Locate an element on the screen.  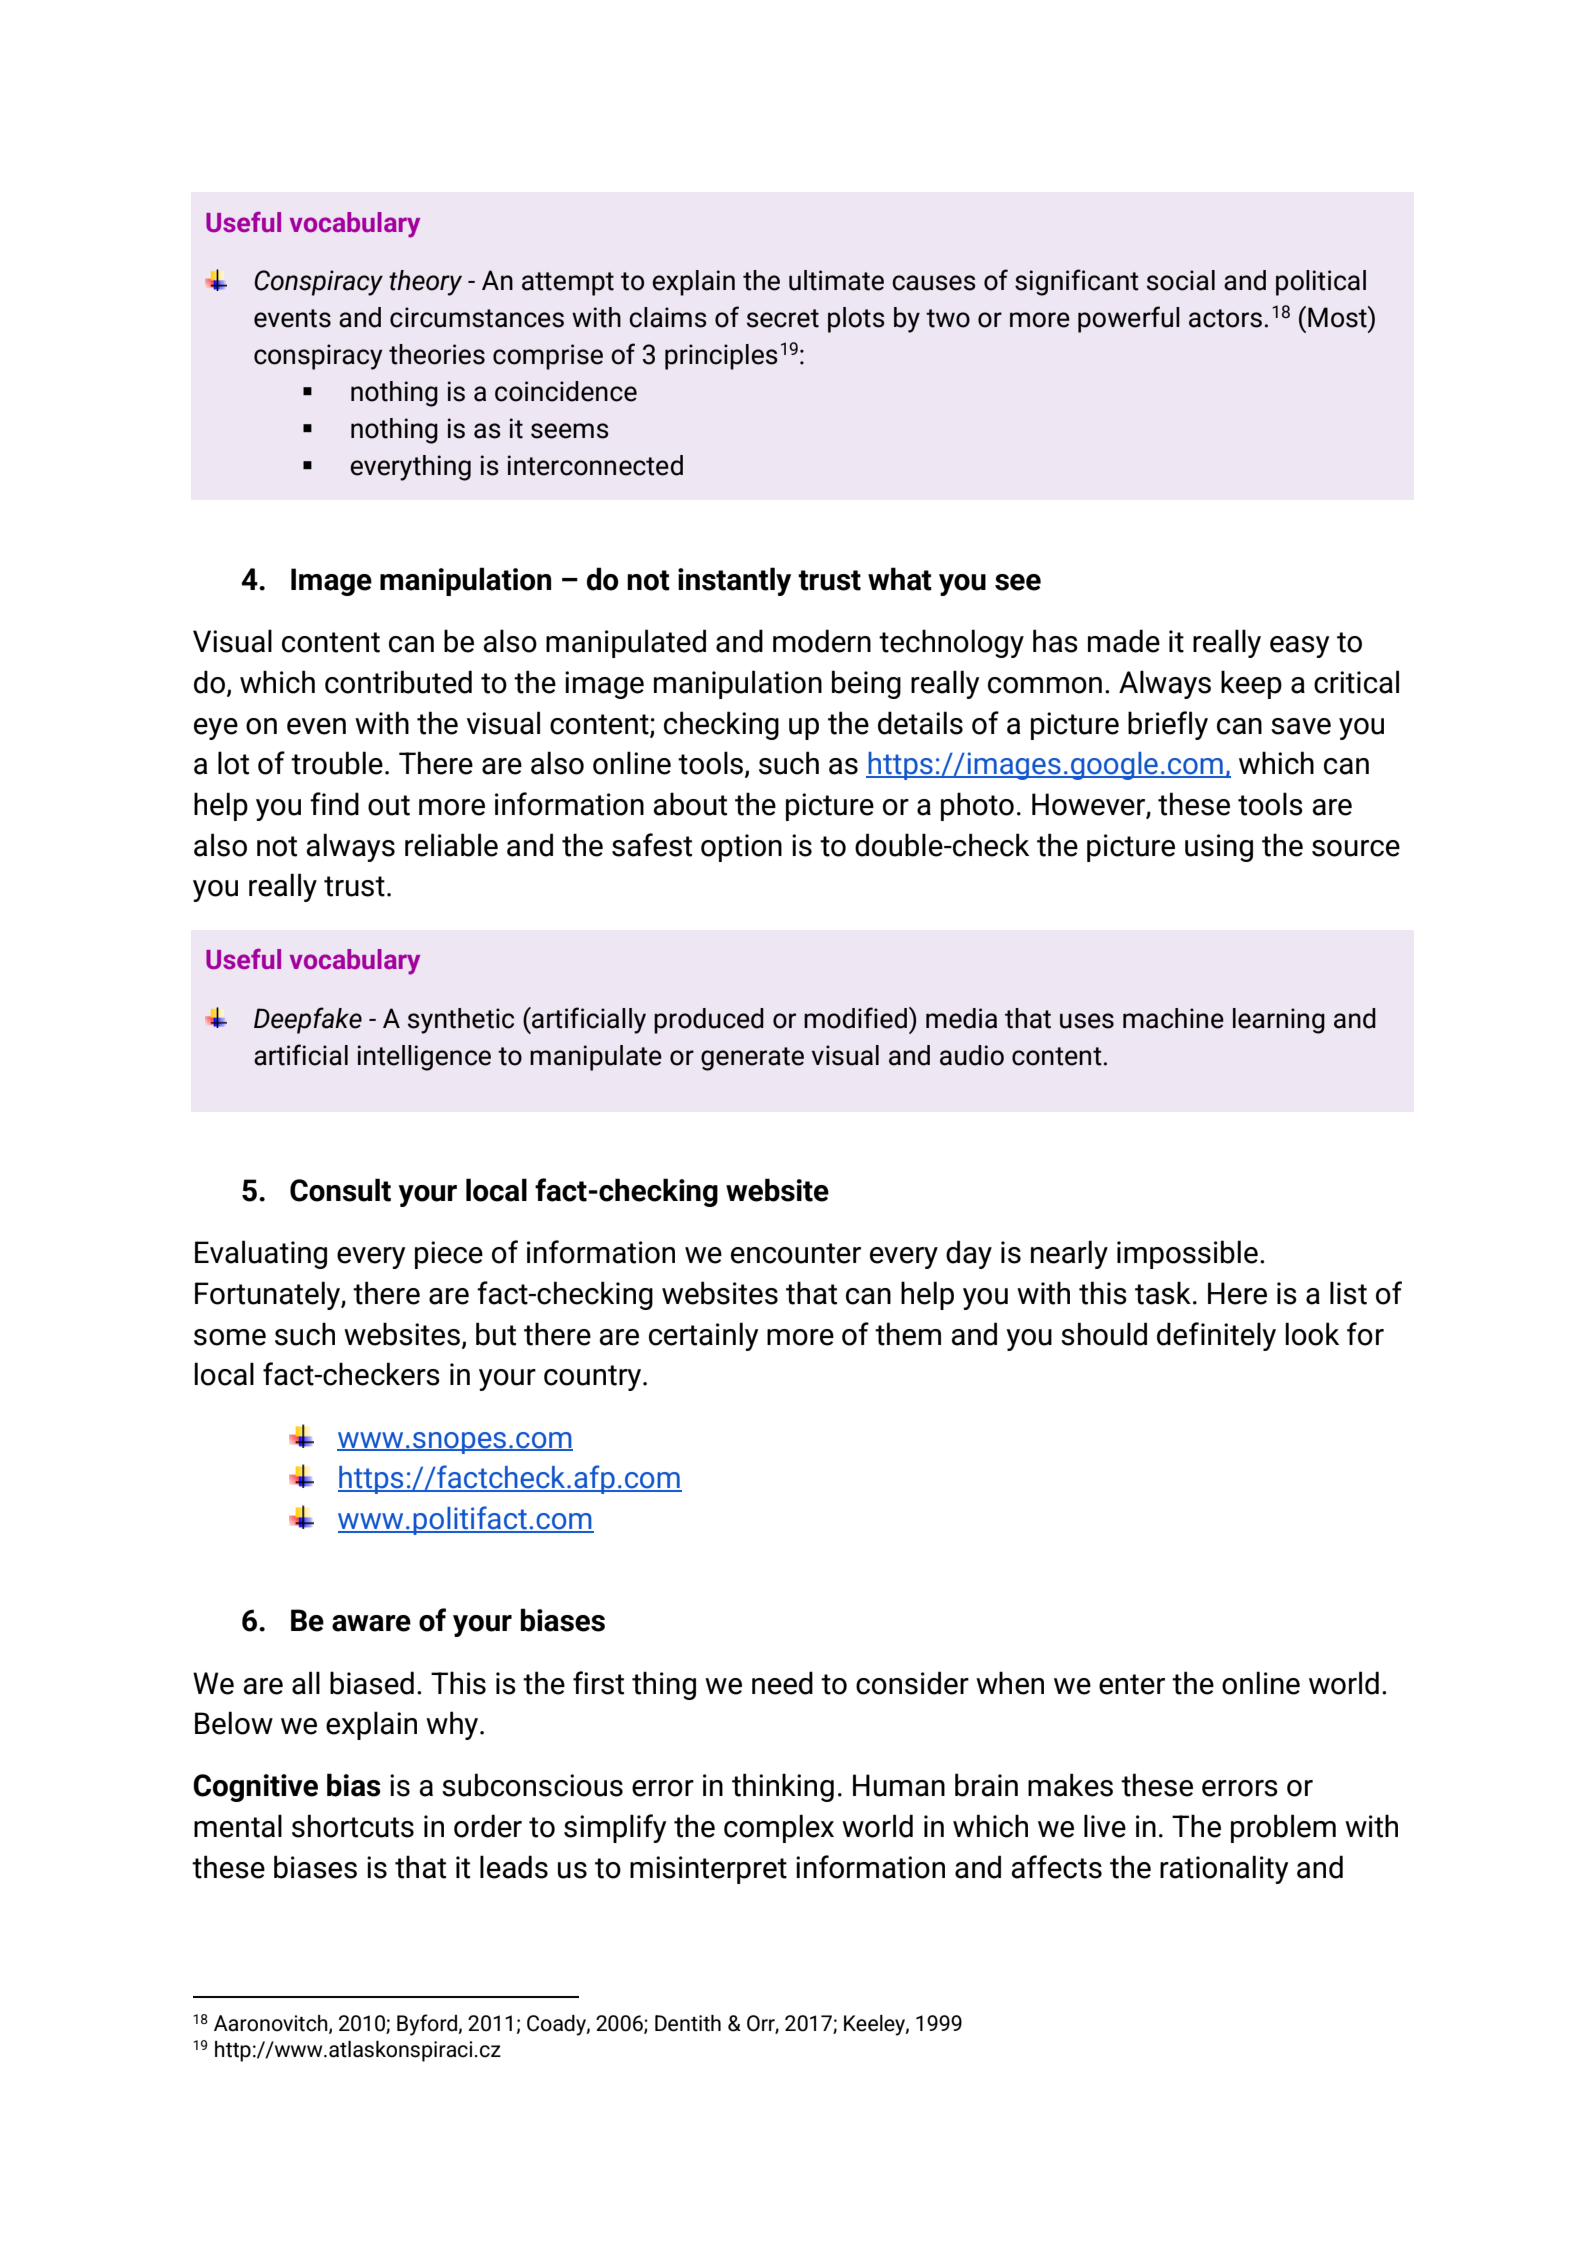
social is located at coordinates (1181, 280).
